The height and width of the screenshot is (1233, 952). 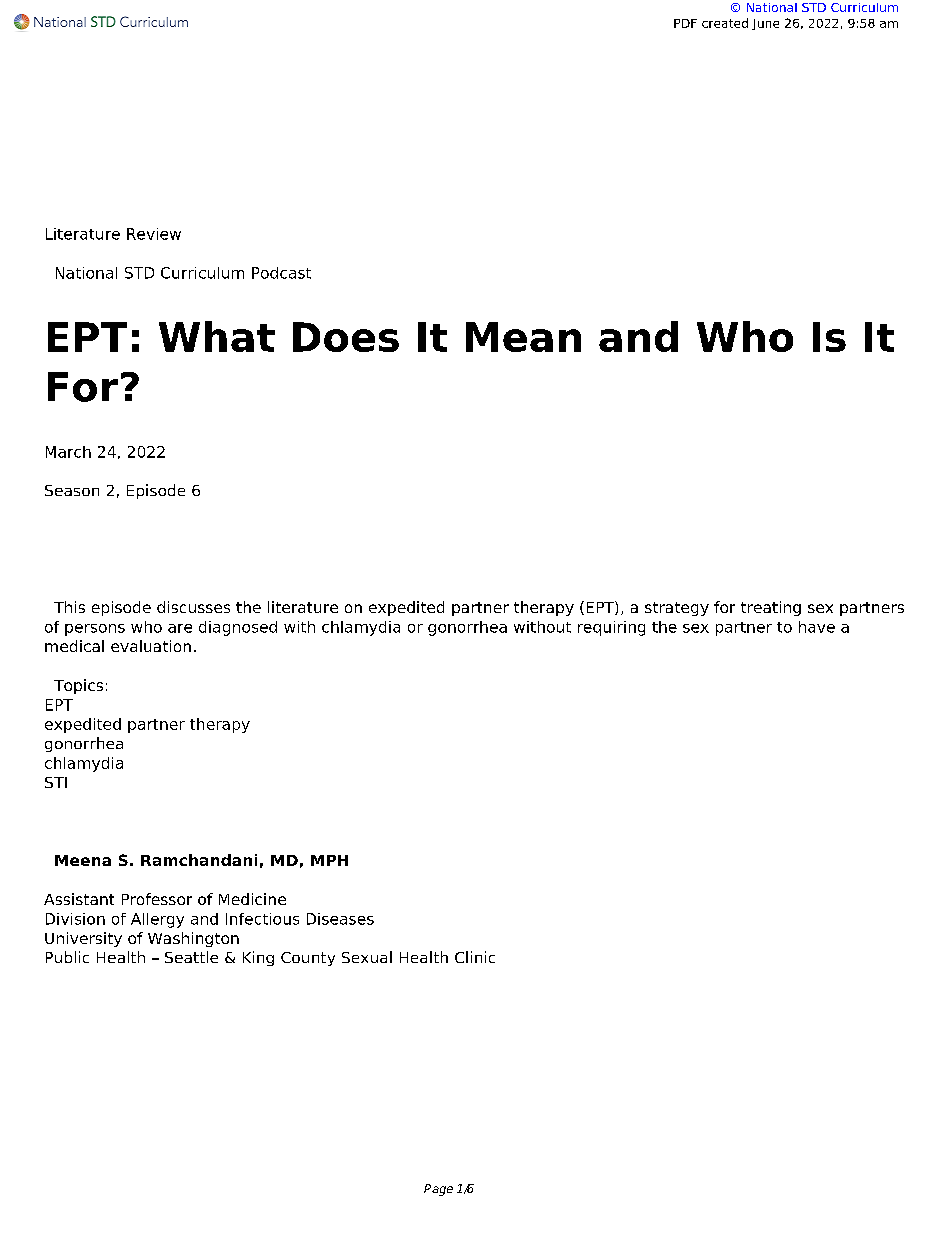 What do you see at coordinates (523, 337) in the screenshot?
I see `Mean` at bounding box center [523, 337].
